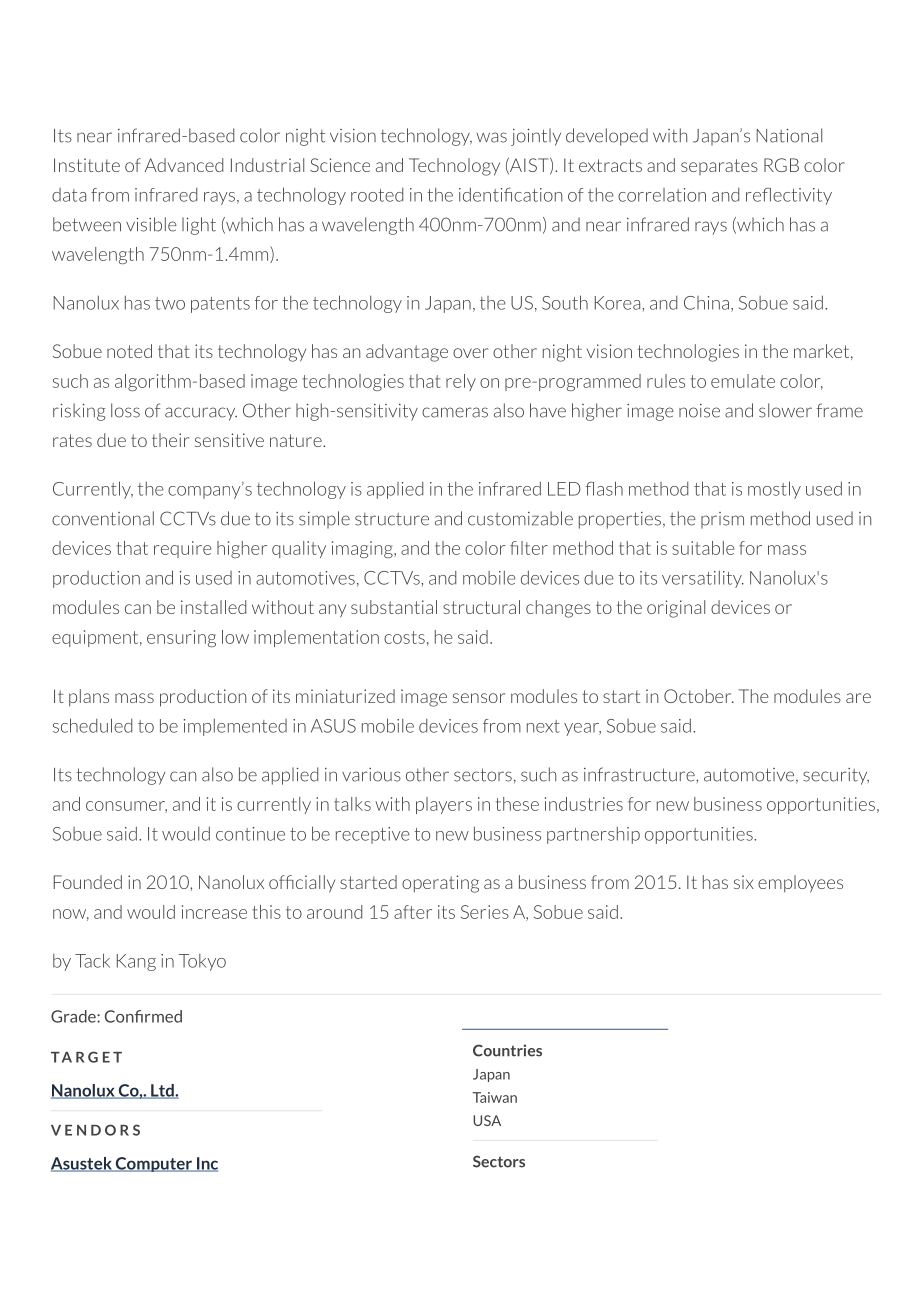 The width and height of the screenshot is (924, 1308). Describe the element at coordinates (836, 776) in the screenshot. I see `security` at that location.
